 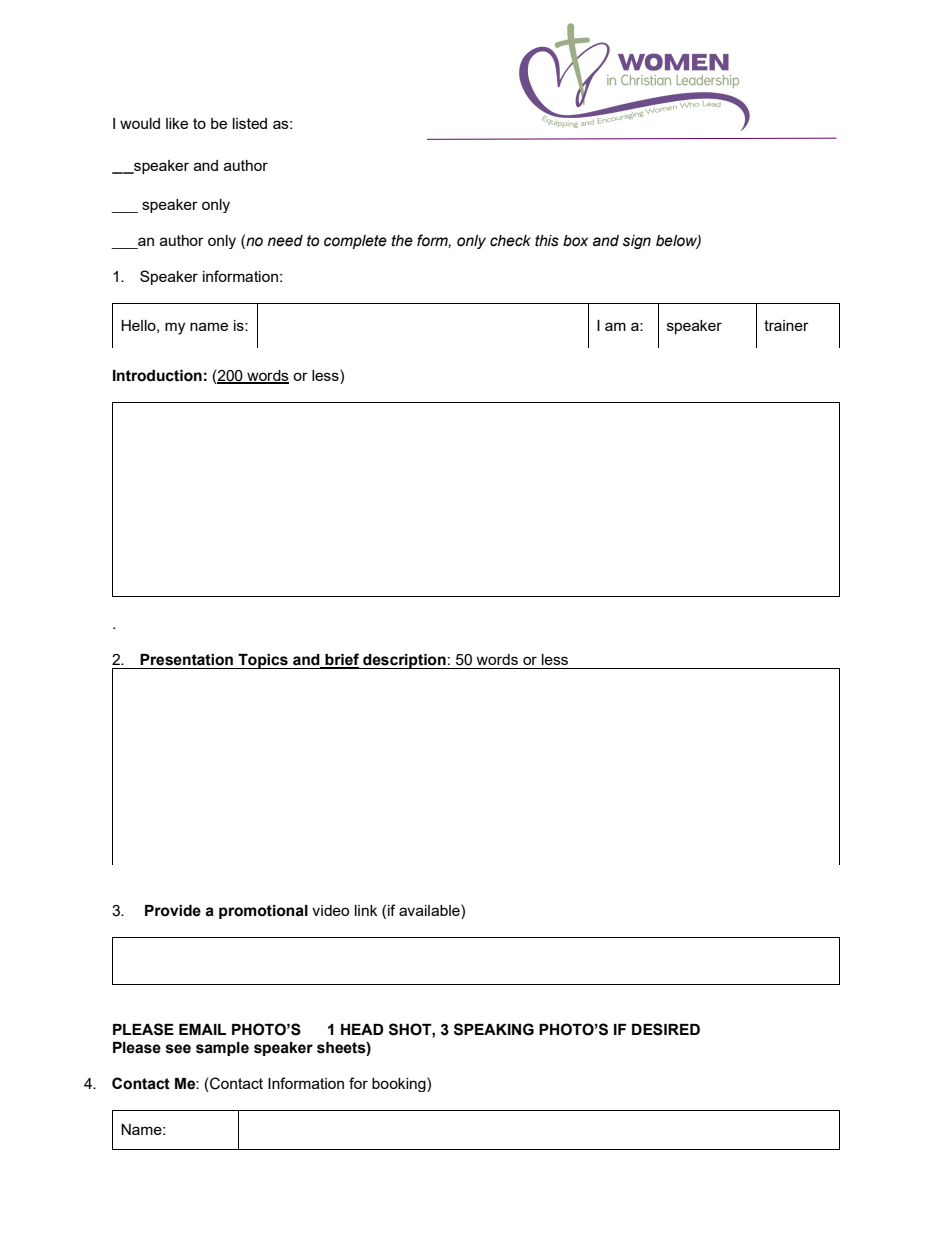 I want to click on brief, so click(x=341, y=660).
